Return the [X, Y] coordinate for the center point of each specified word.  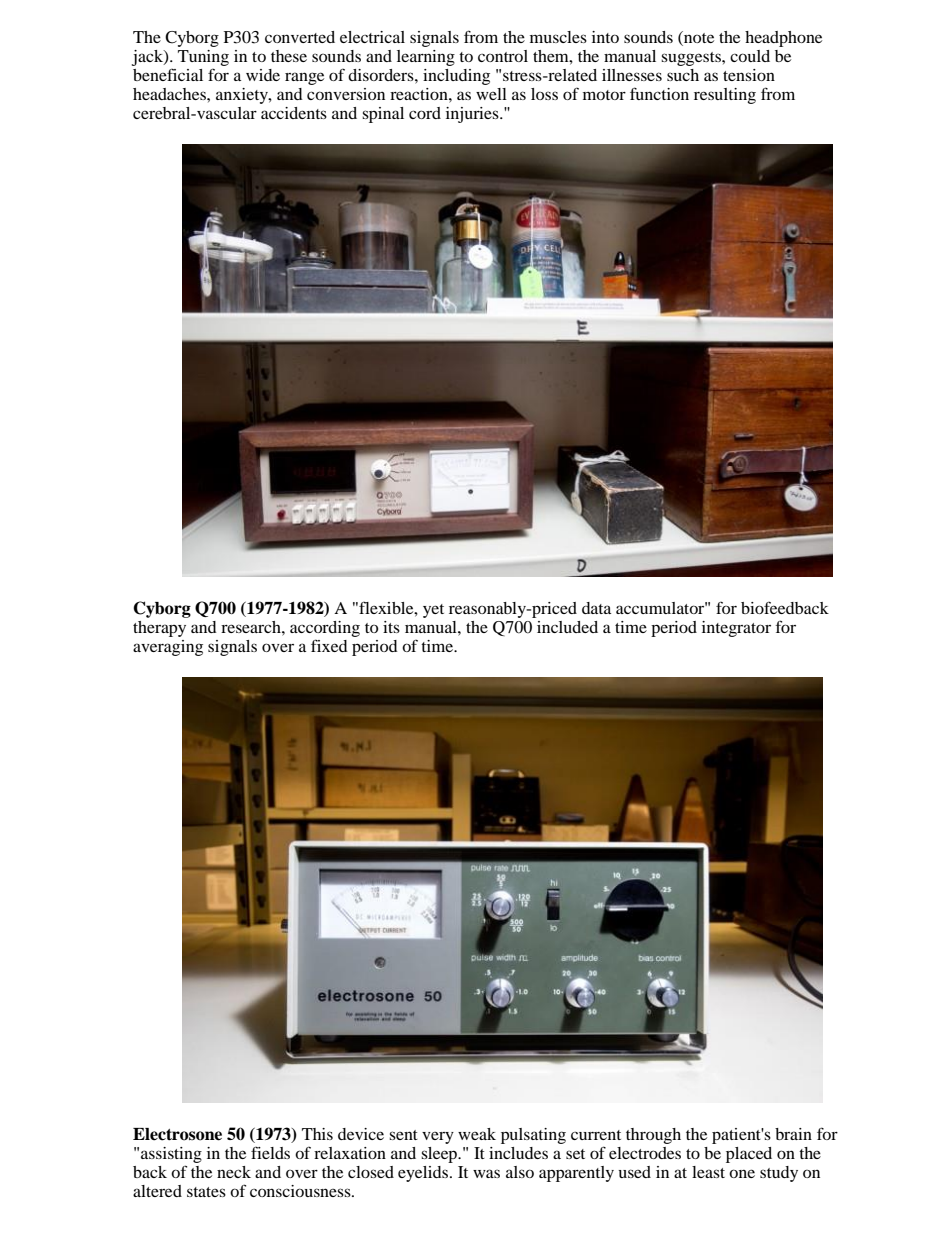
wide [263, 75]
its [391, 627]
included [567, 627]
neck [234, 1172]
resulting [725, 96]
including [456, 77]
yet [433, 611]
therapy [159, 629]
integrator [736, 629]
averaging [168, 648]
